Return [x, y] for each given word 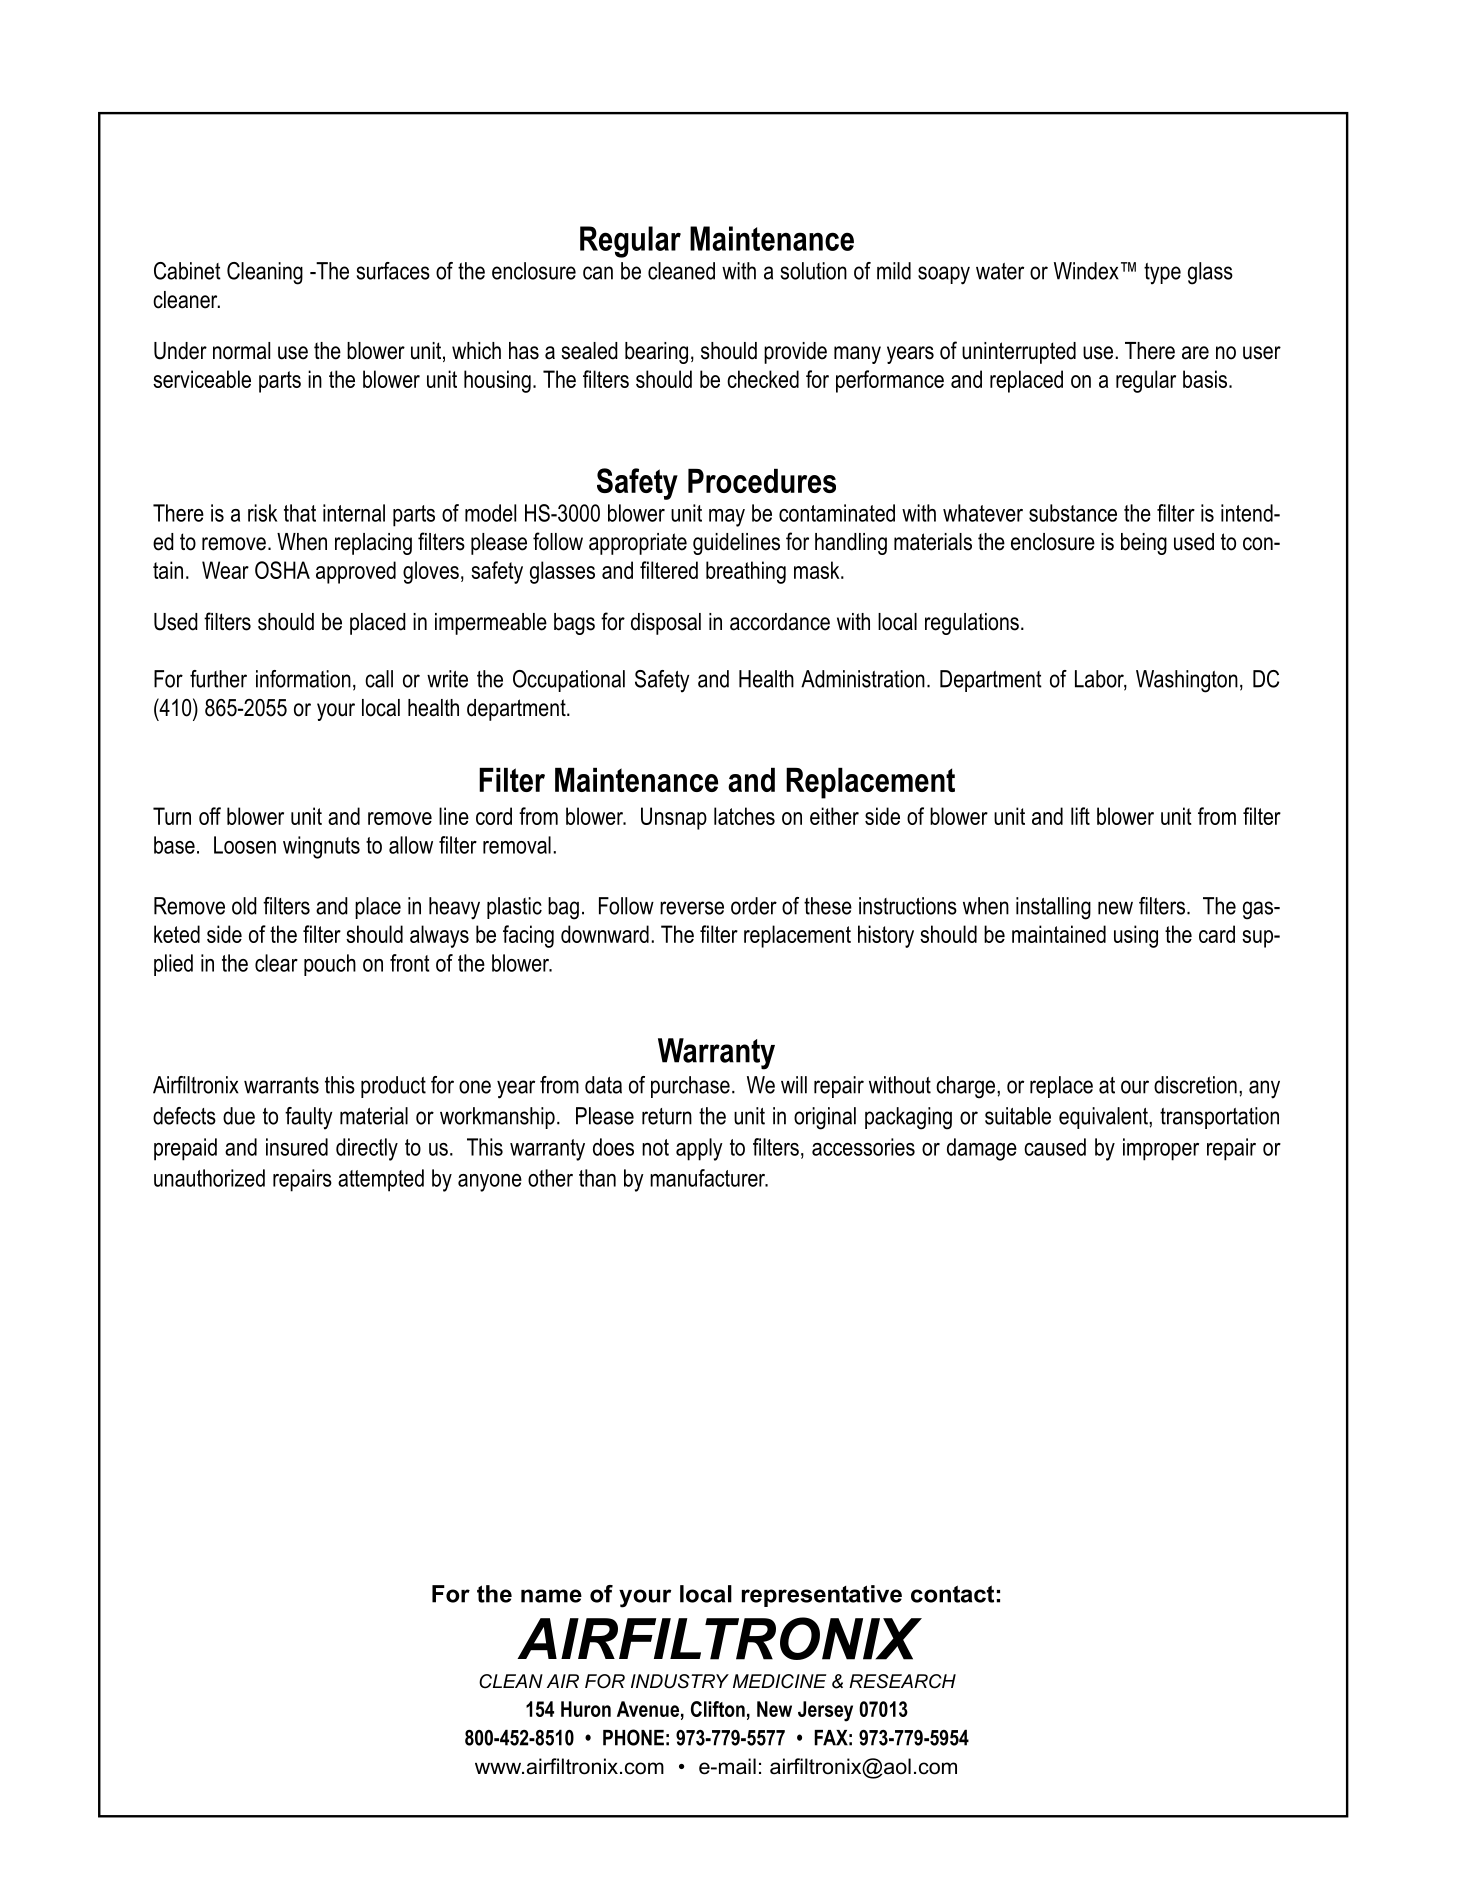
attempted [381, 1180]
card [1217, 934]
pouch [330, 965]
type [1162, 274]
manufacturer [709, 1178]
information [303, 679]
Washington [1187, 681]
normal [241, 351]
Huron [586, 1709]
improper [1161, 1149]
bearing [656, 353]
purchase [690, 1087]
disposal [666, 624]
